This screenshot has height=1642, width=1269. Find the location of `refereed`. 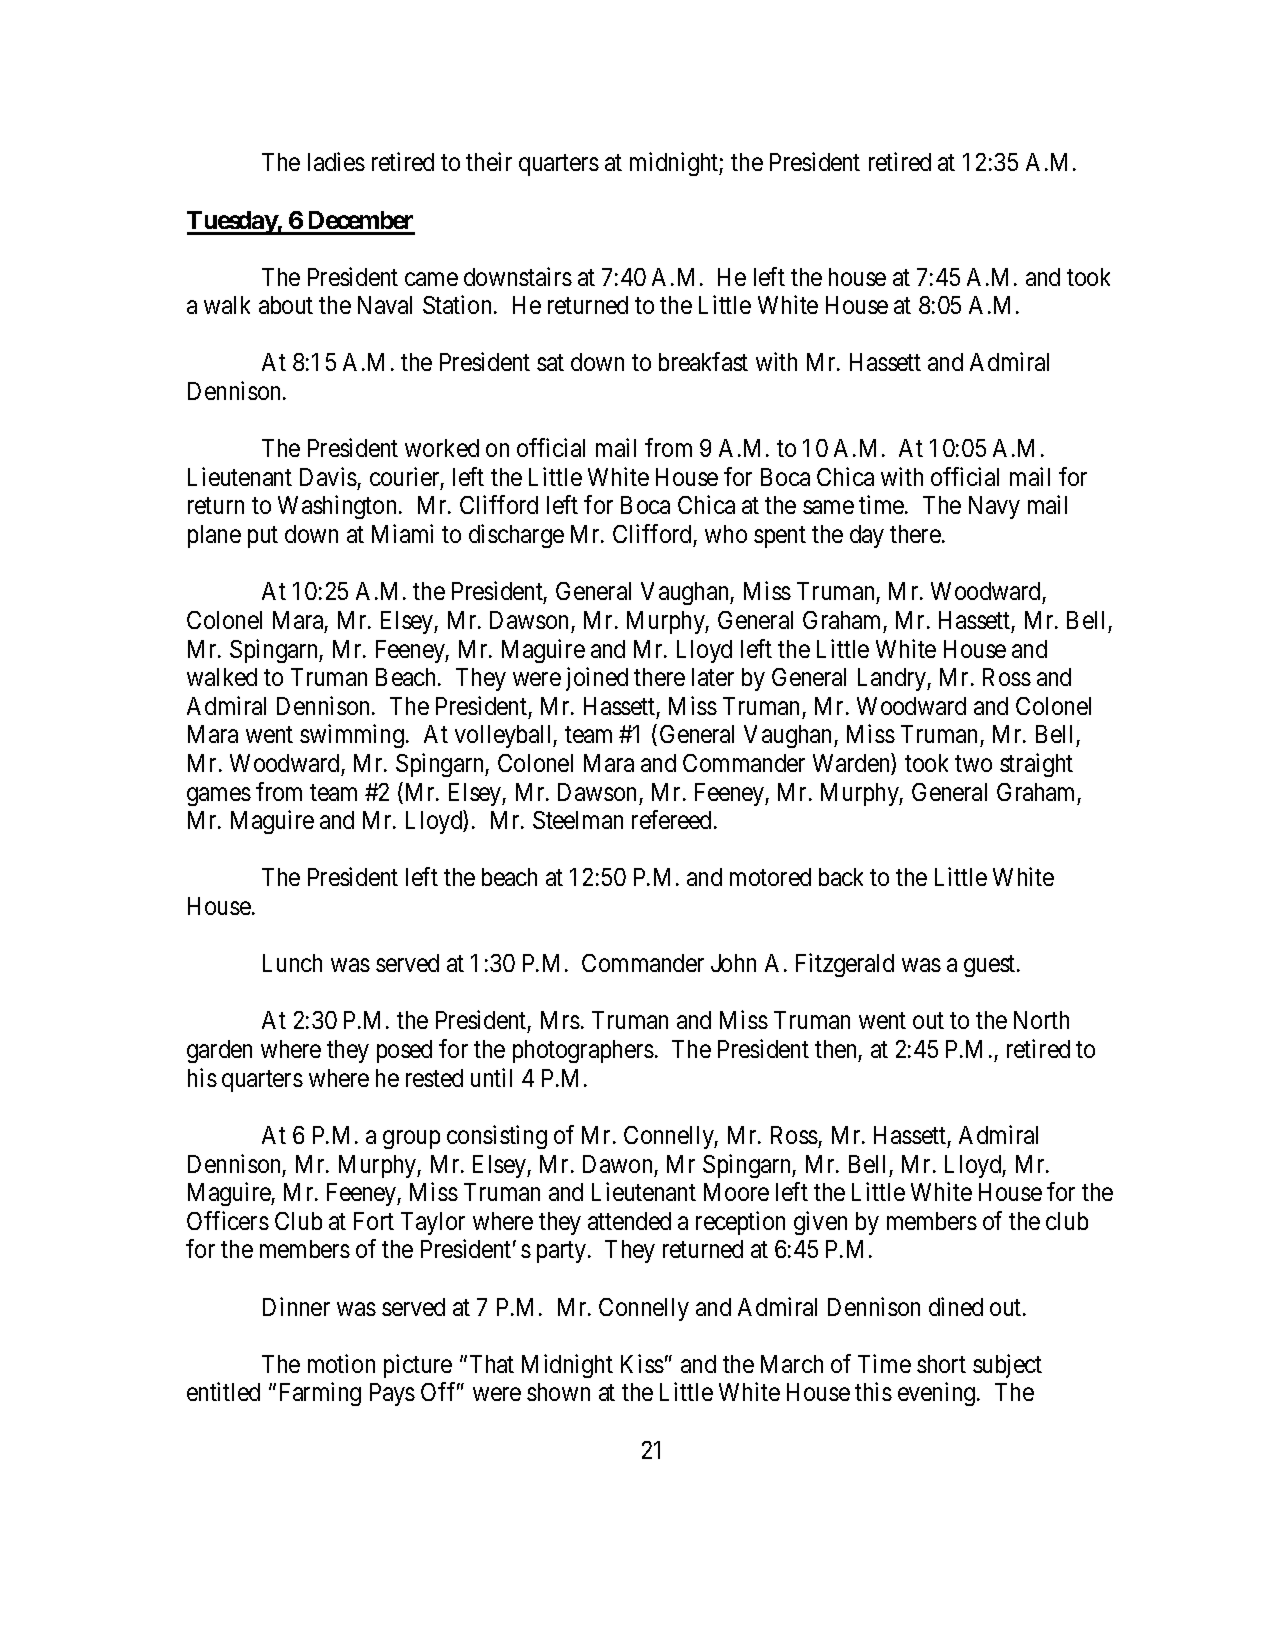

refereed is located at coordinates (671, 819).
